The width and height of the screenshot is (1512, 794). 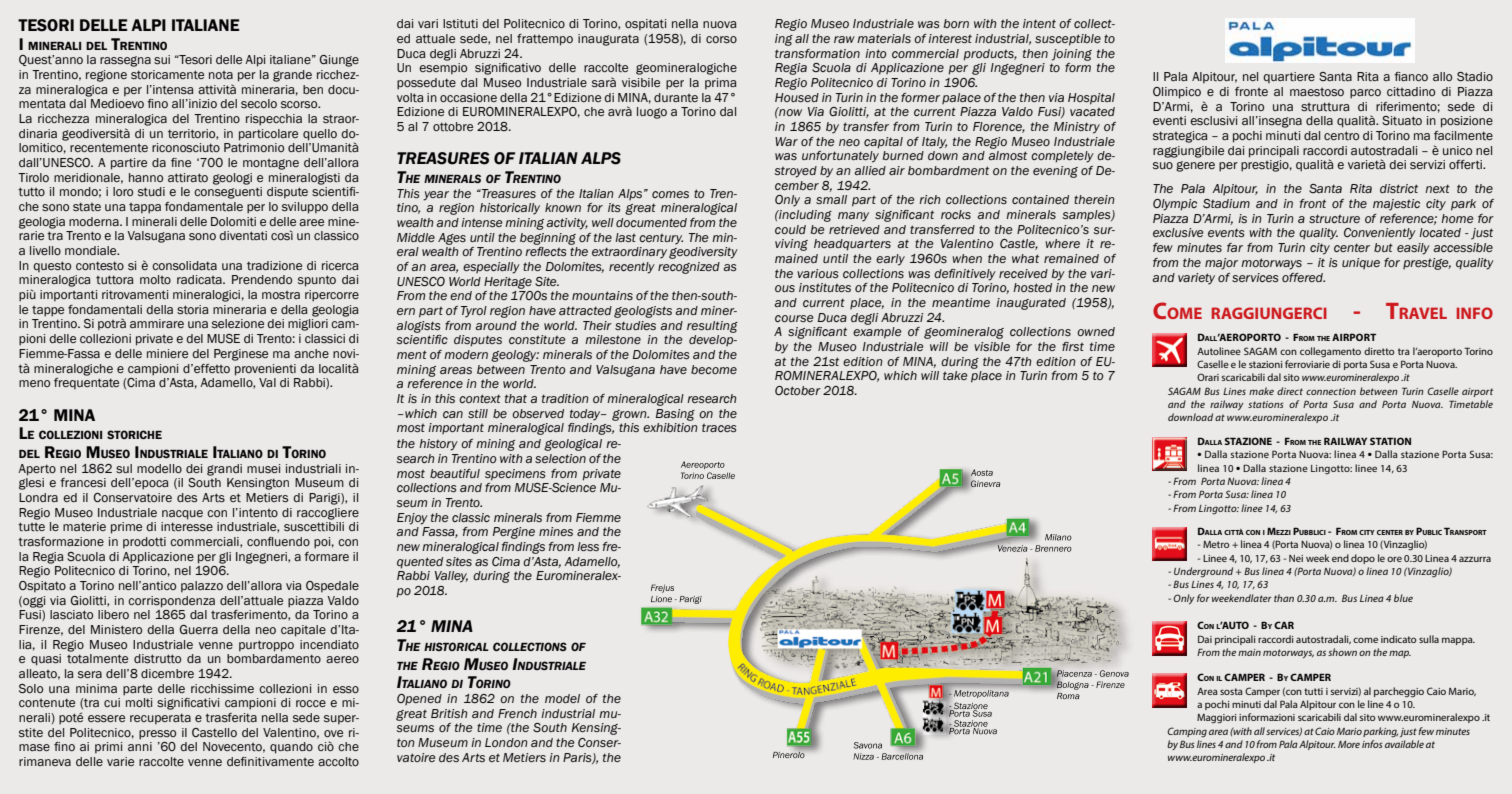 What do you see at coordinates (1290, 391) in the screenshot?
I see `direct` at bounding box center [1290, 391].
